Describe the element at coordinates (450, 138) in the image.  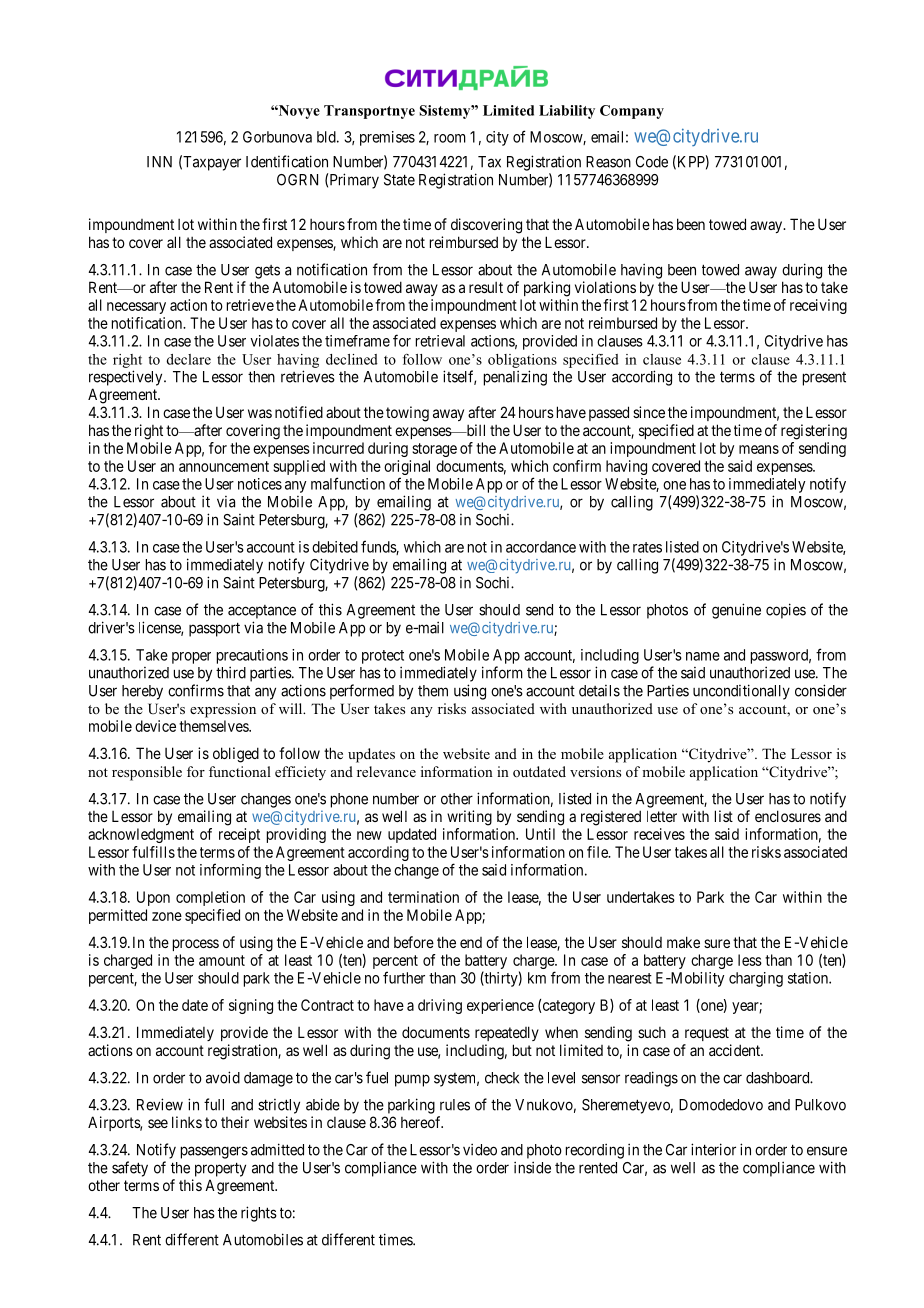
I see `room` at that location.
